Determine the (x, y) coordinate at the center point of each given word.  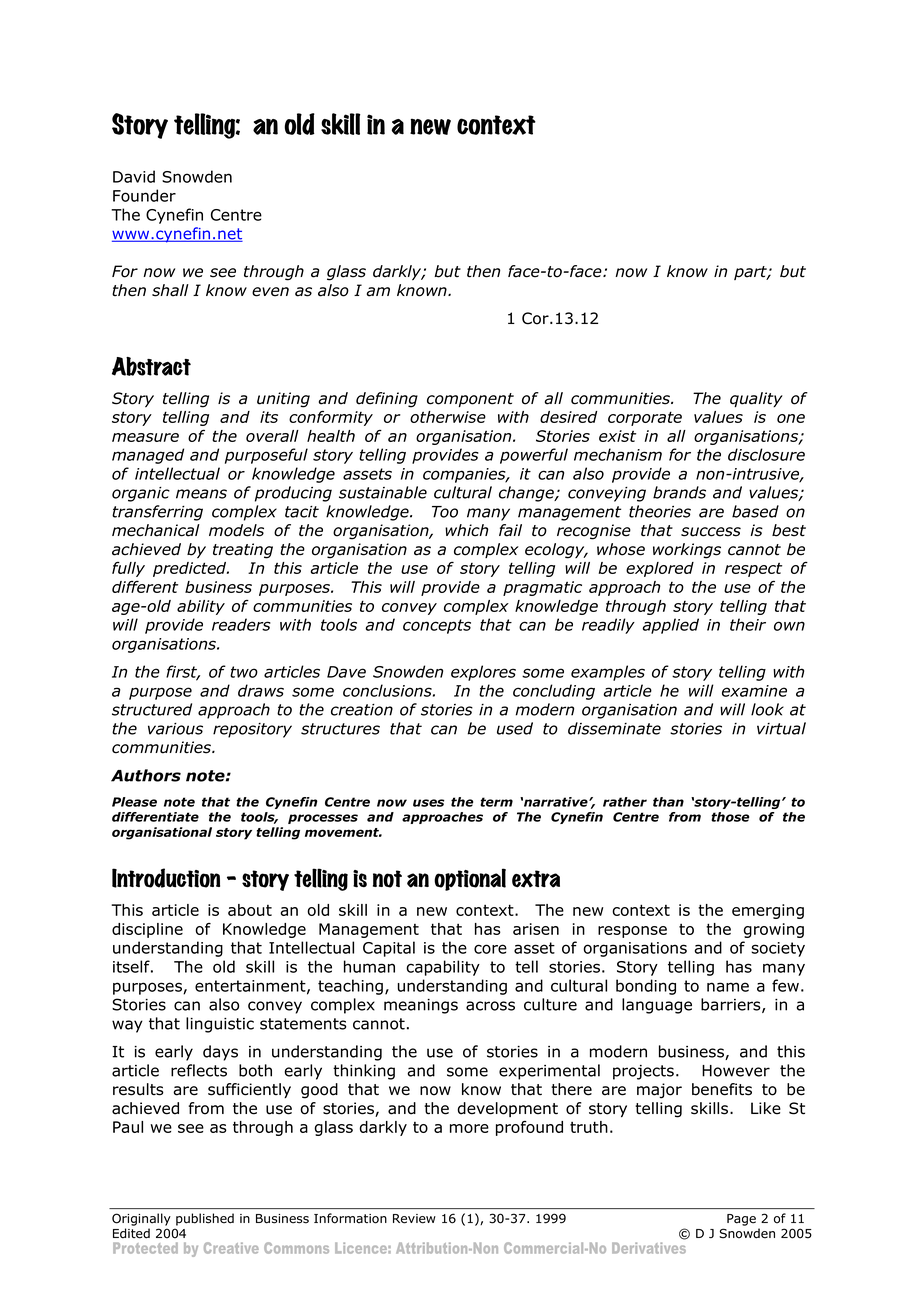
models (236, 530)
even (270, 292)
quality (756, 399)
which (466, 530)
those (730, 817)
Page (741, 1220)
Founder (144, 195)
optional (470, 879)
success (711, 532)
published (205, 1219)
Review (414, 1219)
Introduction (166, 878)
